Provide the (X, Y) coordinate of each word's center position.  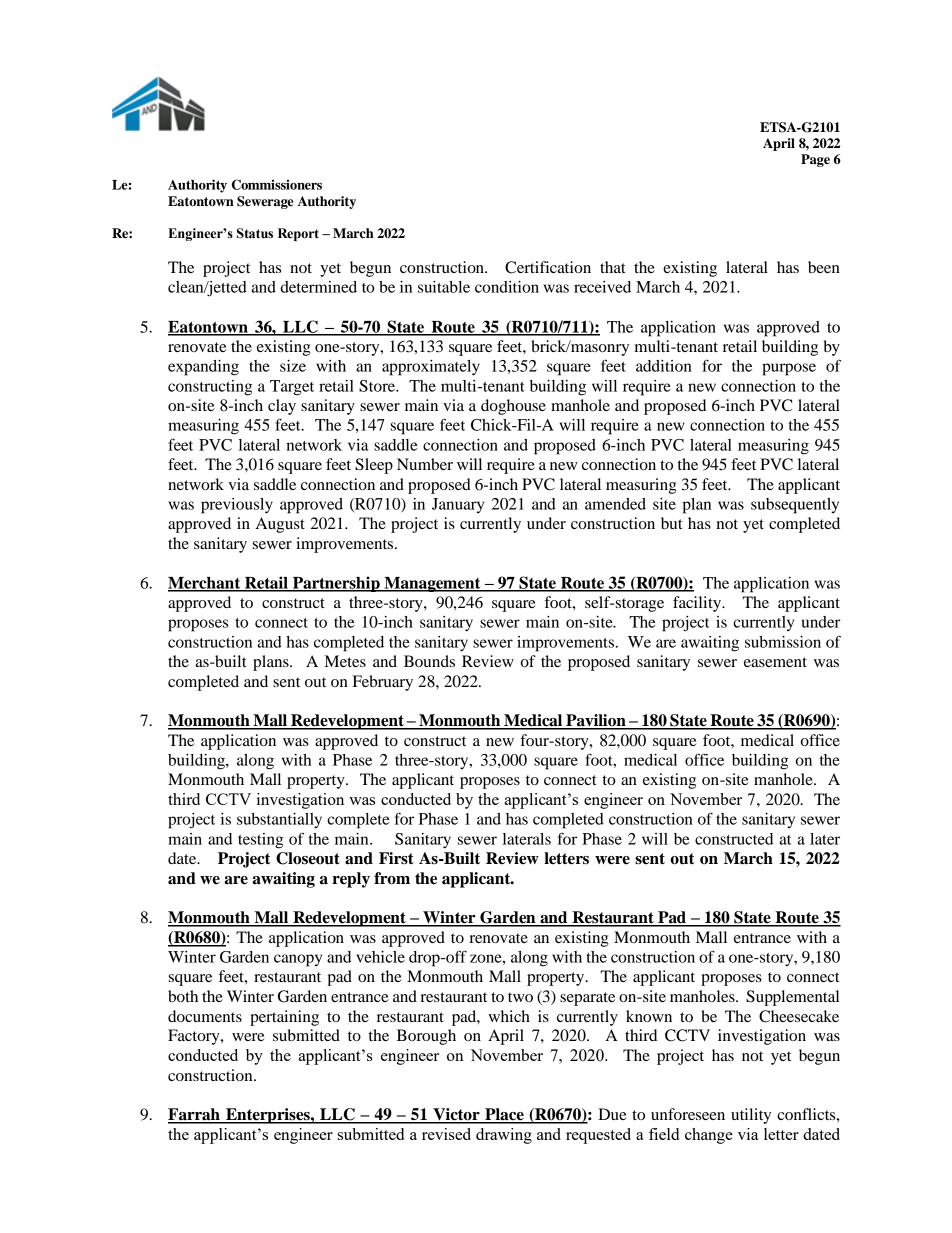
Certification (548, 267)
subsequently (795, 506)
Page (815, 160)
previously (237, 506)
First (396, 858)
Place (504, 1115)
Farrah (195, 1115)
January (458, 505)
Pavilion (596, 721)
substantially (279, 821)
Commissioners (277, 184)
